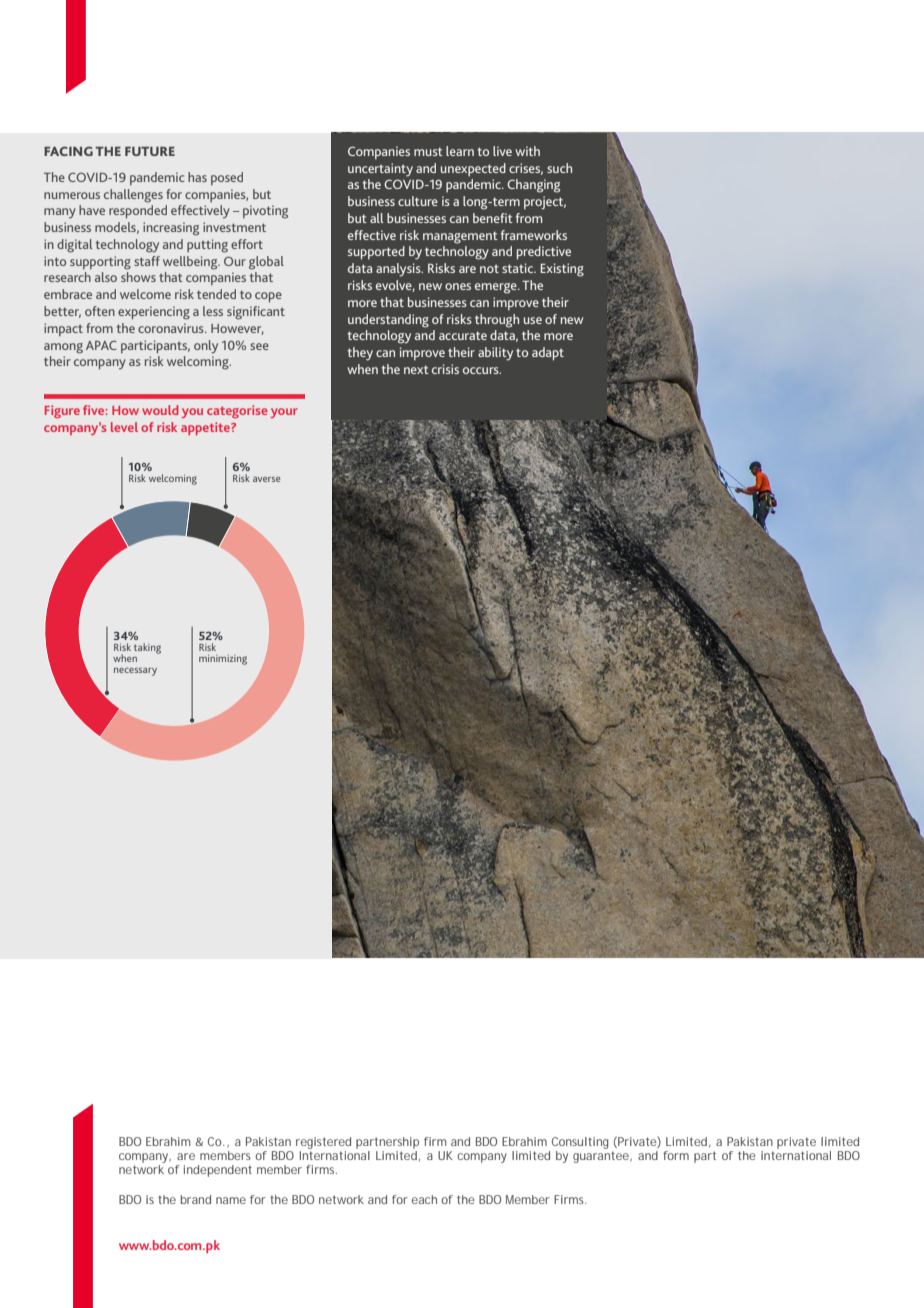  I want to click on level, so click(124, 427).
